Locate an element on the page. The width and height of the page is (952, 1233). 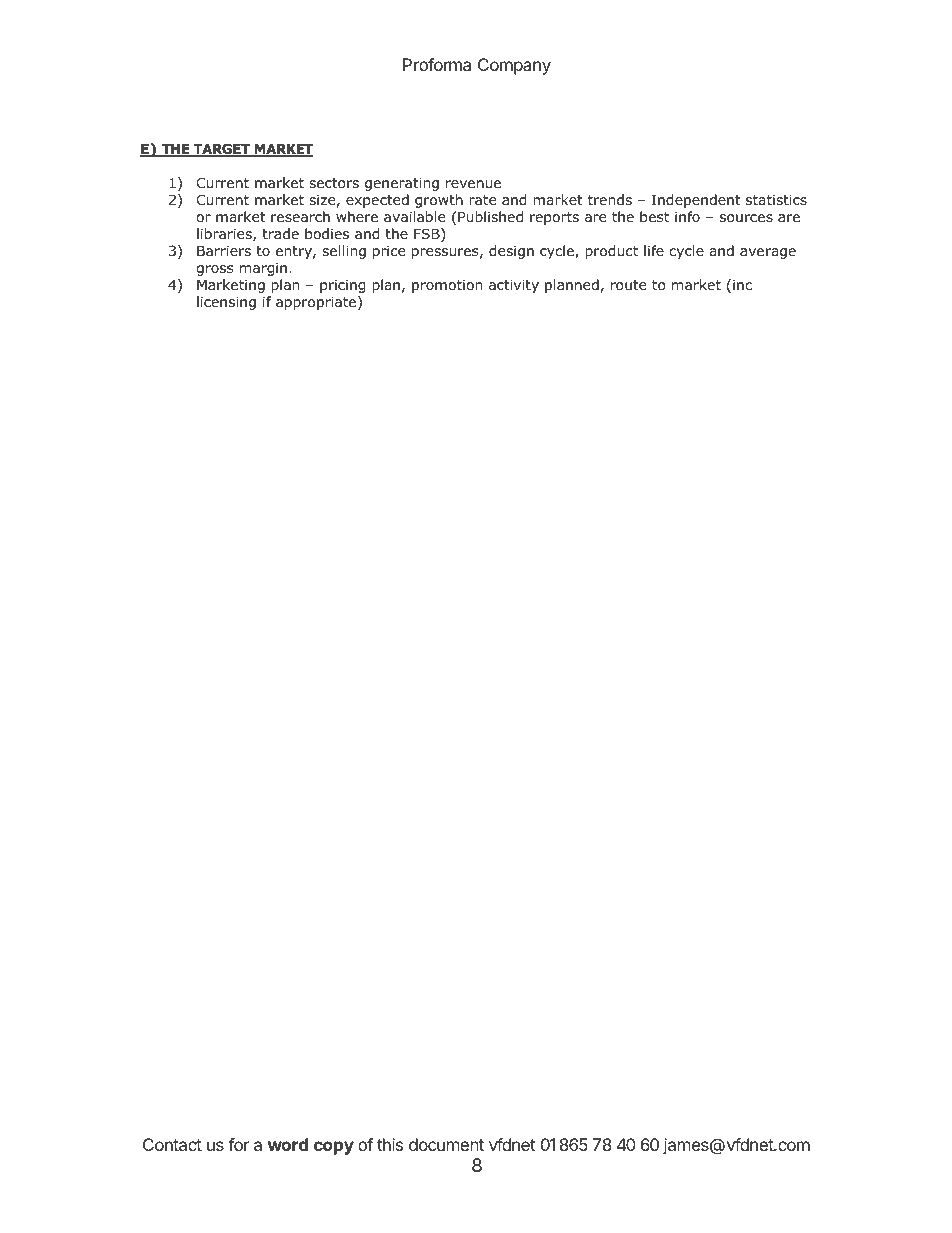
inc is located at coordinates (742, 284).
